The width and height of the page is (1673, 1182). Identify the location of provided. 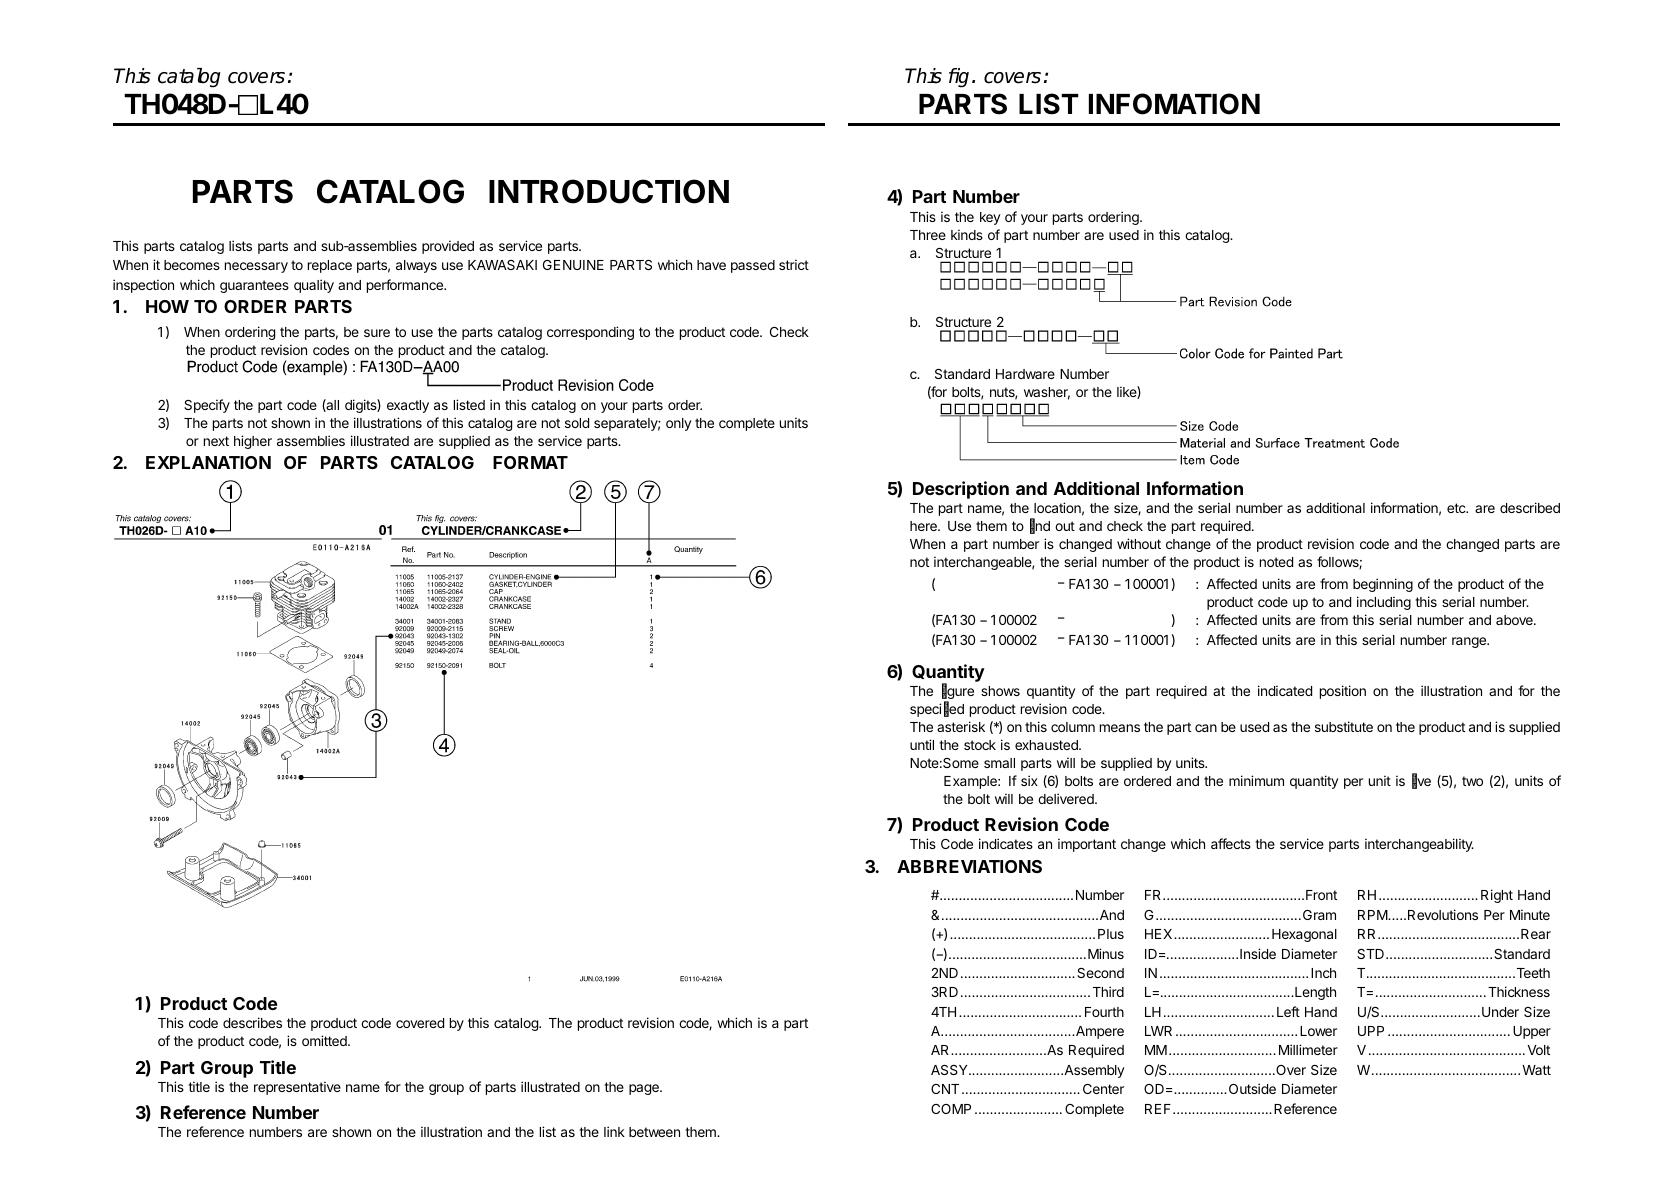
(448, 247).
